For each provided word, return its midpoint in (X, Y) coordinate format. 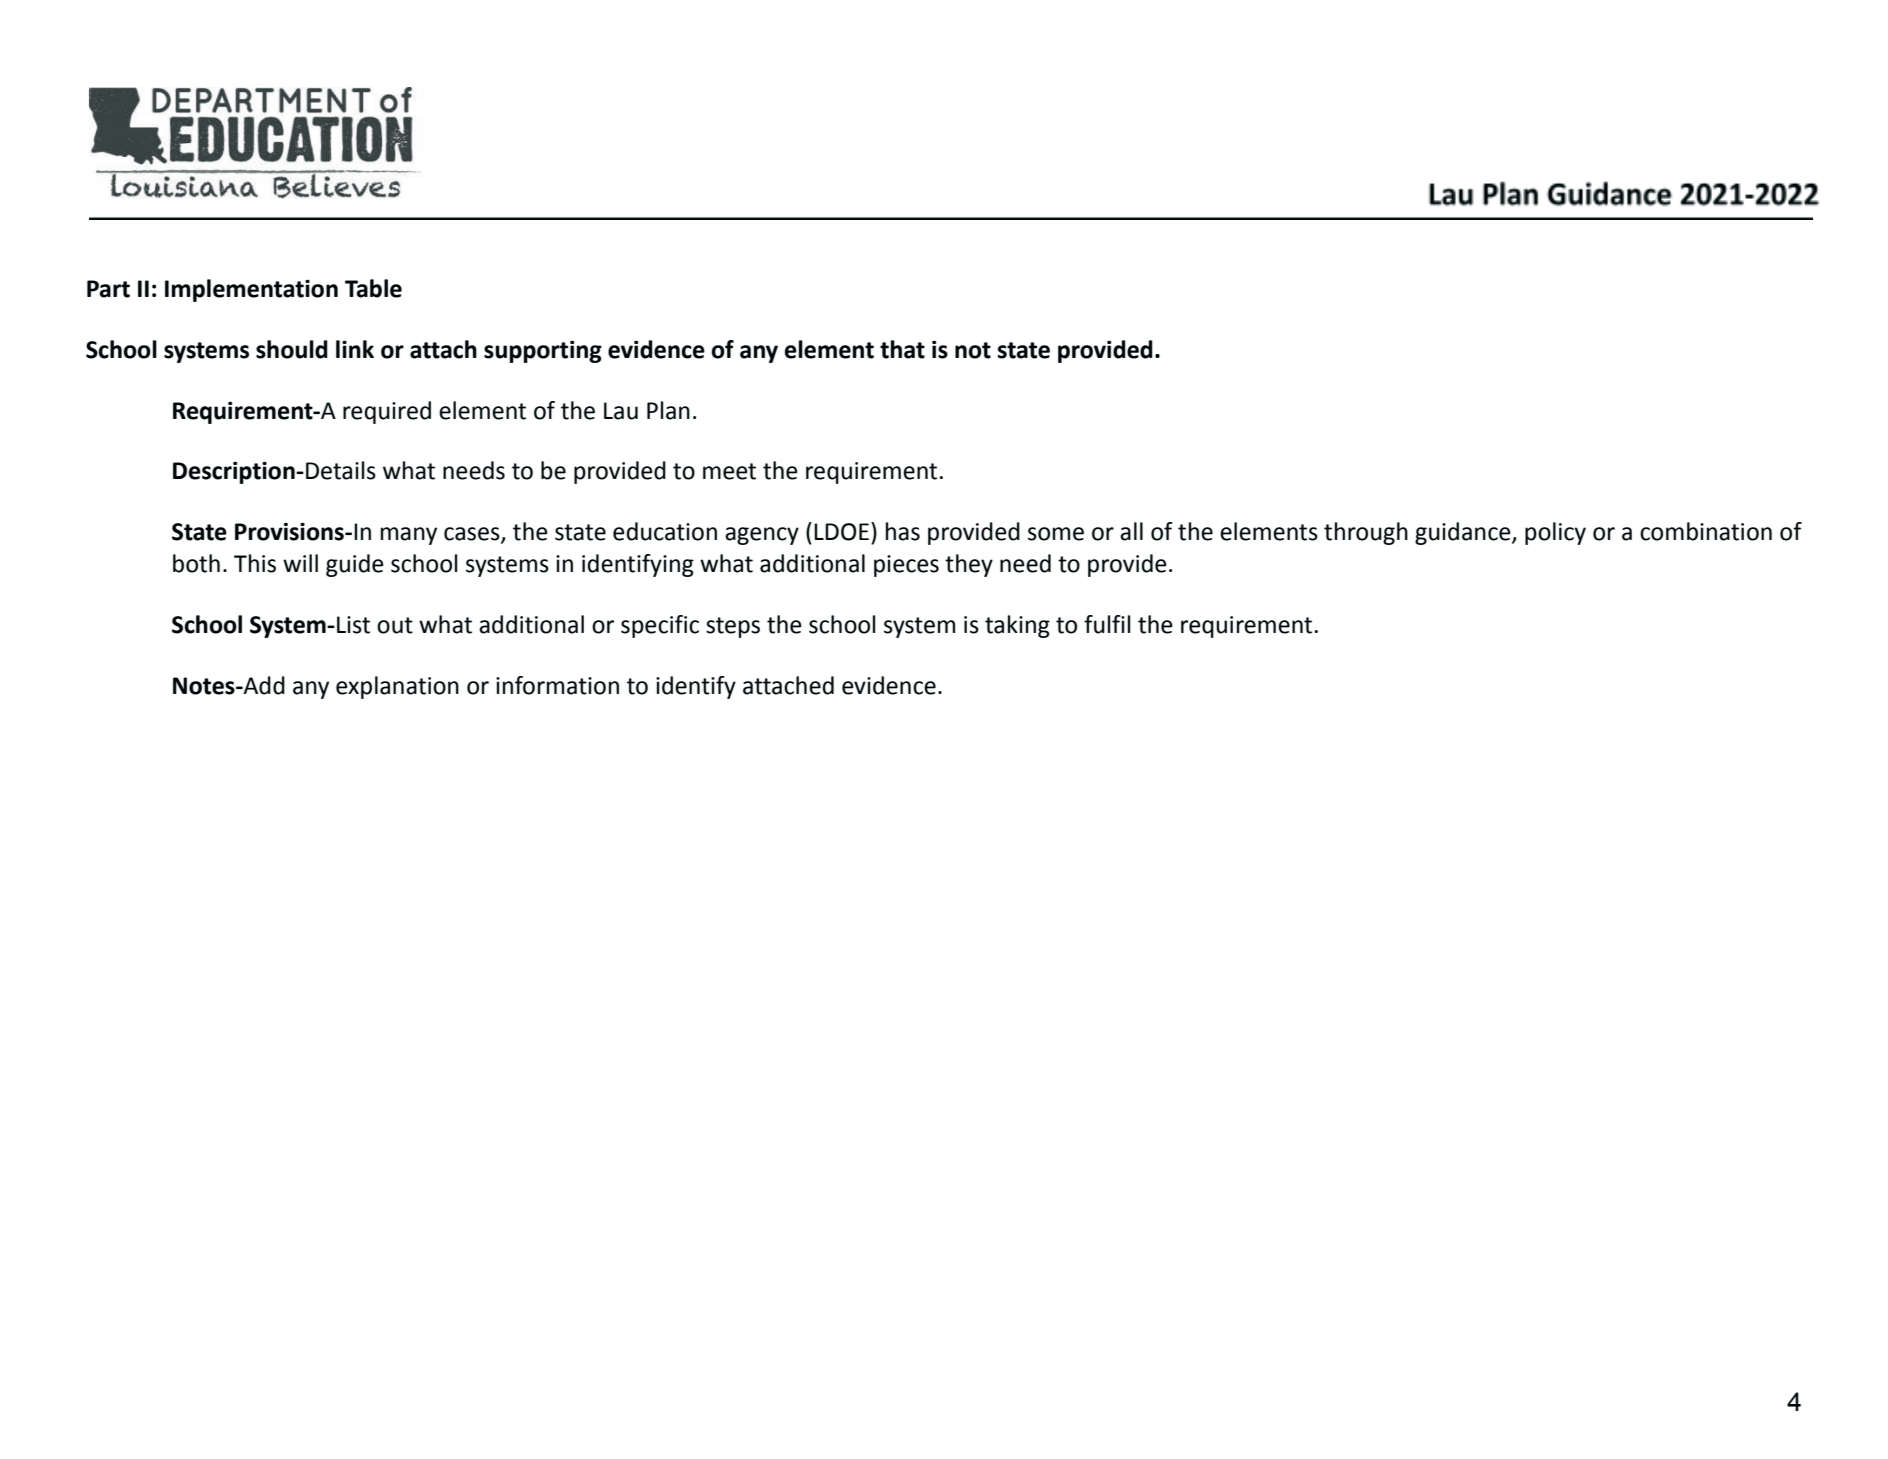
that (902, 349)
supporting (543, 351)
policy (1555, 533)
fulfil (1107, 624)
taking (1017, 626)
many (409, 536)
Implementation (251, 290)
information (557, 685)
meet (729, 471)
